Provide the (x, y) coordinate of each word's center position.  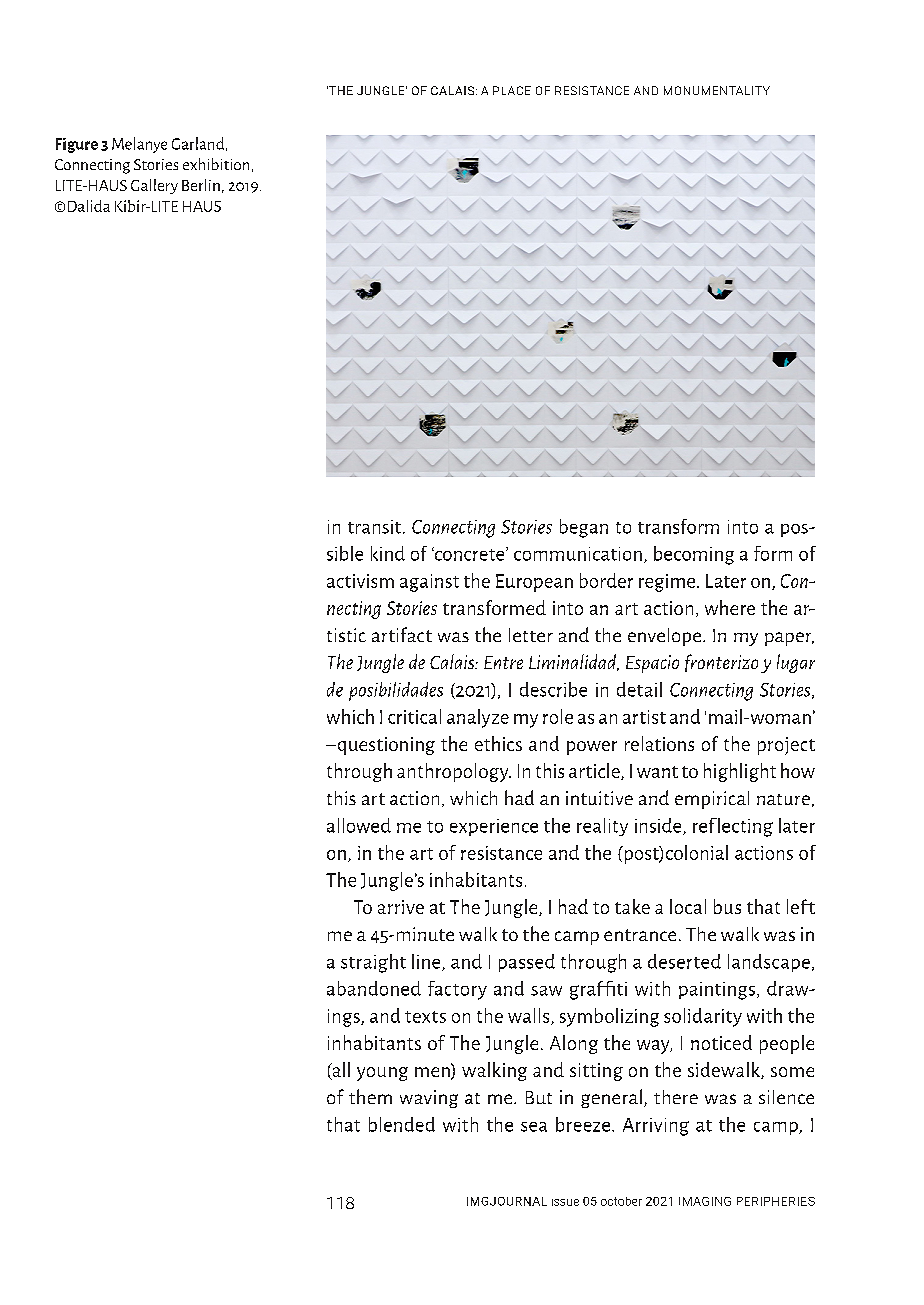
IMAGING (705, 1201)
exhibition (216, 164)
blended (402, 1124)
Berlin (201, 185)
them (370, 1096)
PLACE (512, 90)
